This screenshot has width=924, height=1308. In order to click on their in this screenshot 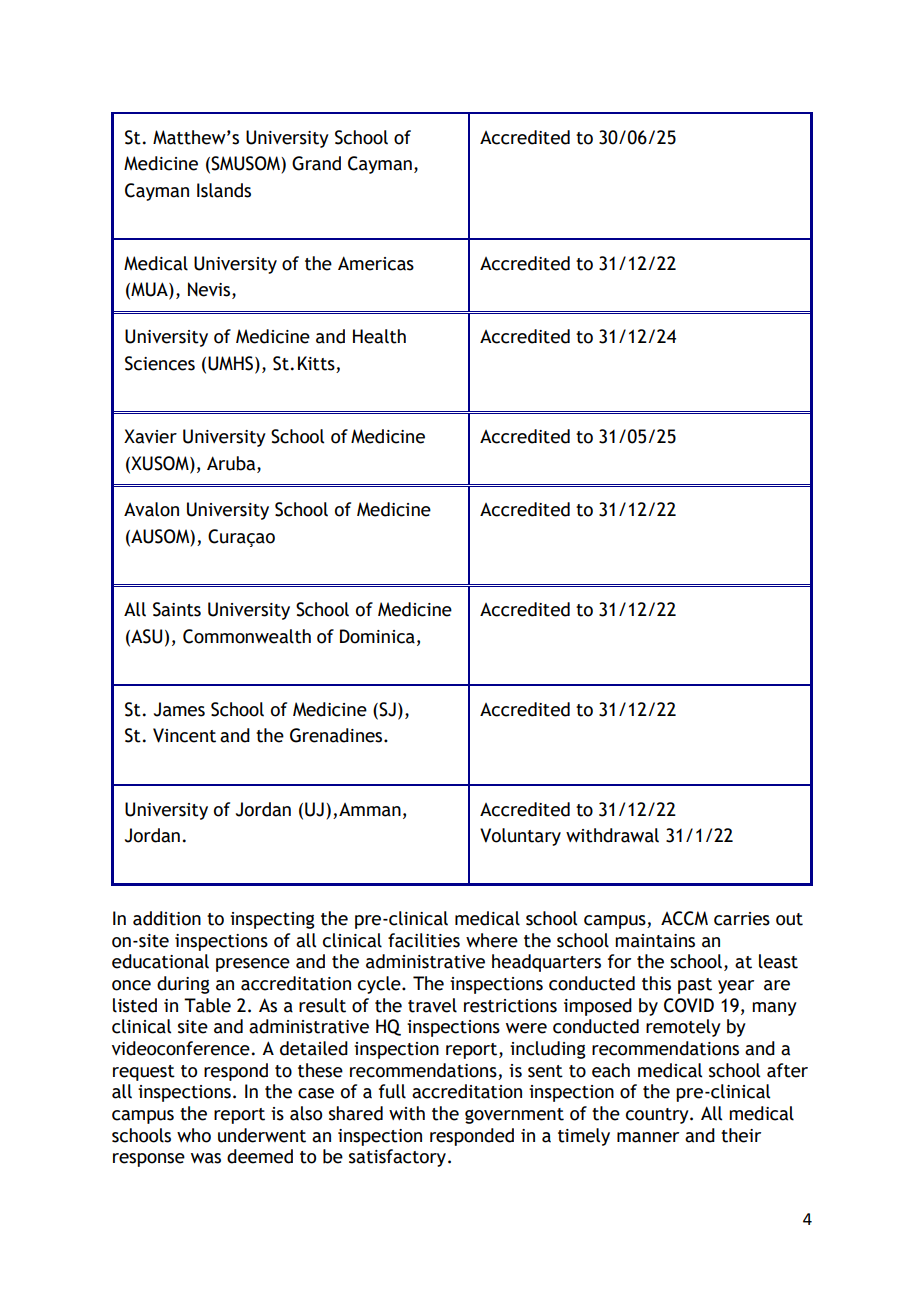, I will do `click(741, 1135)`.
